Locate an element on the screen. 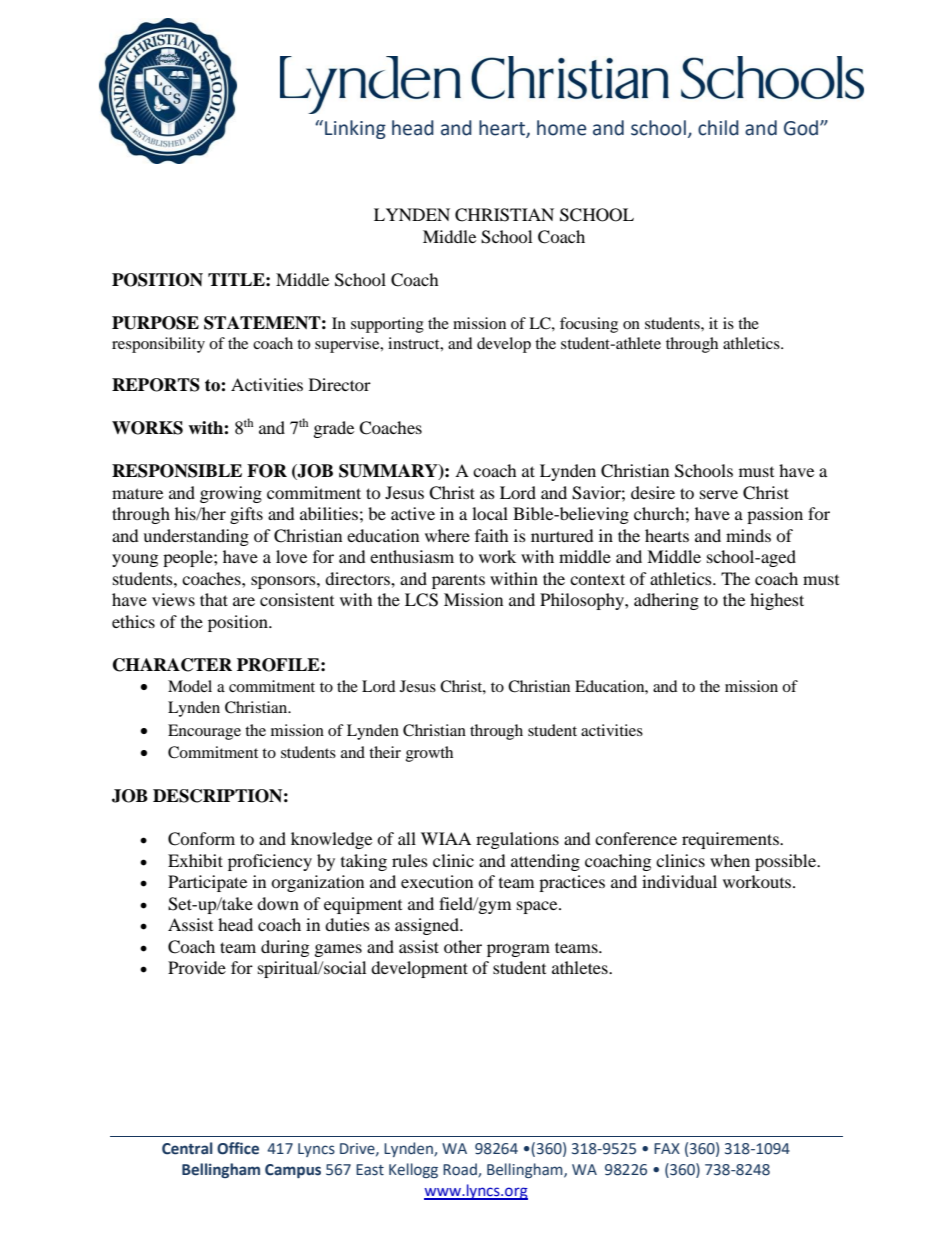  Linking is located at coordinates (355, 129).
